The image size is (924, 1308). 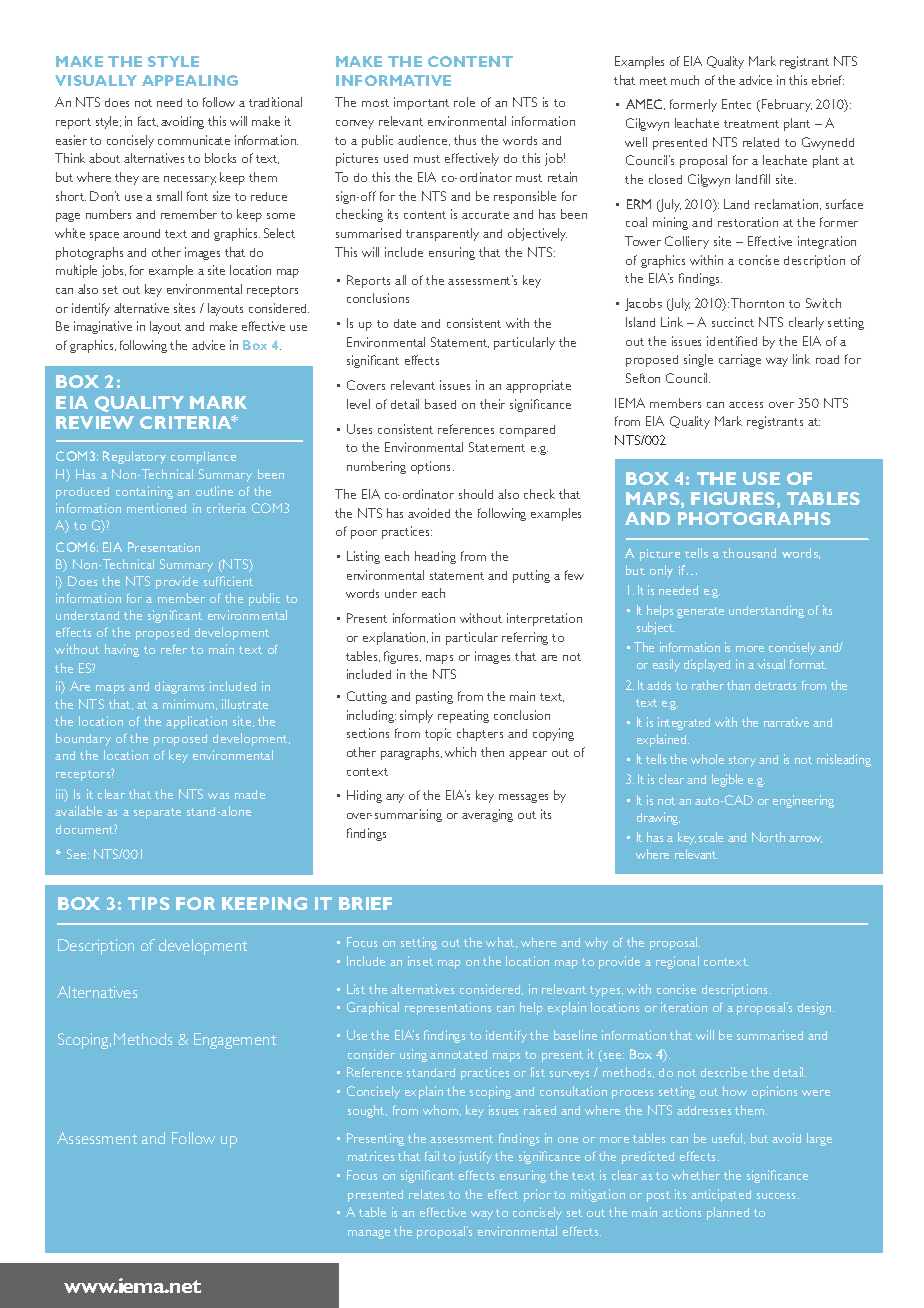 I want to click on than, so click(x=738, y=685).
